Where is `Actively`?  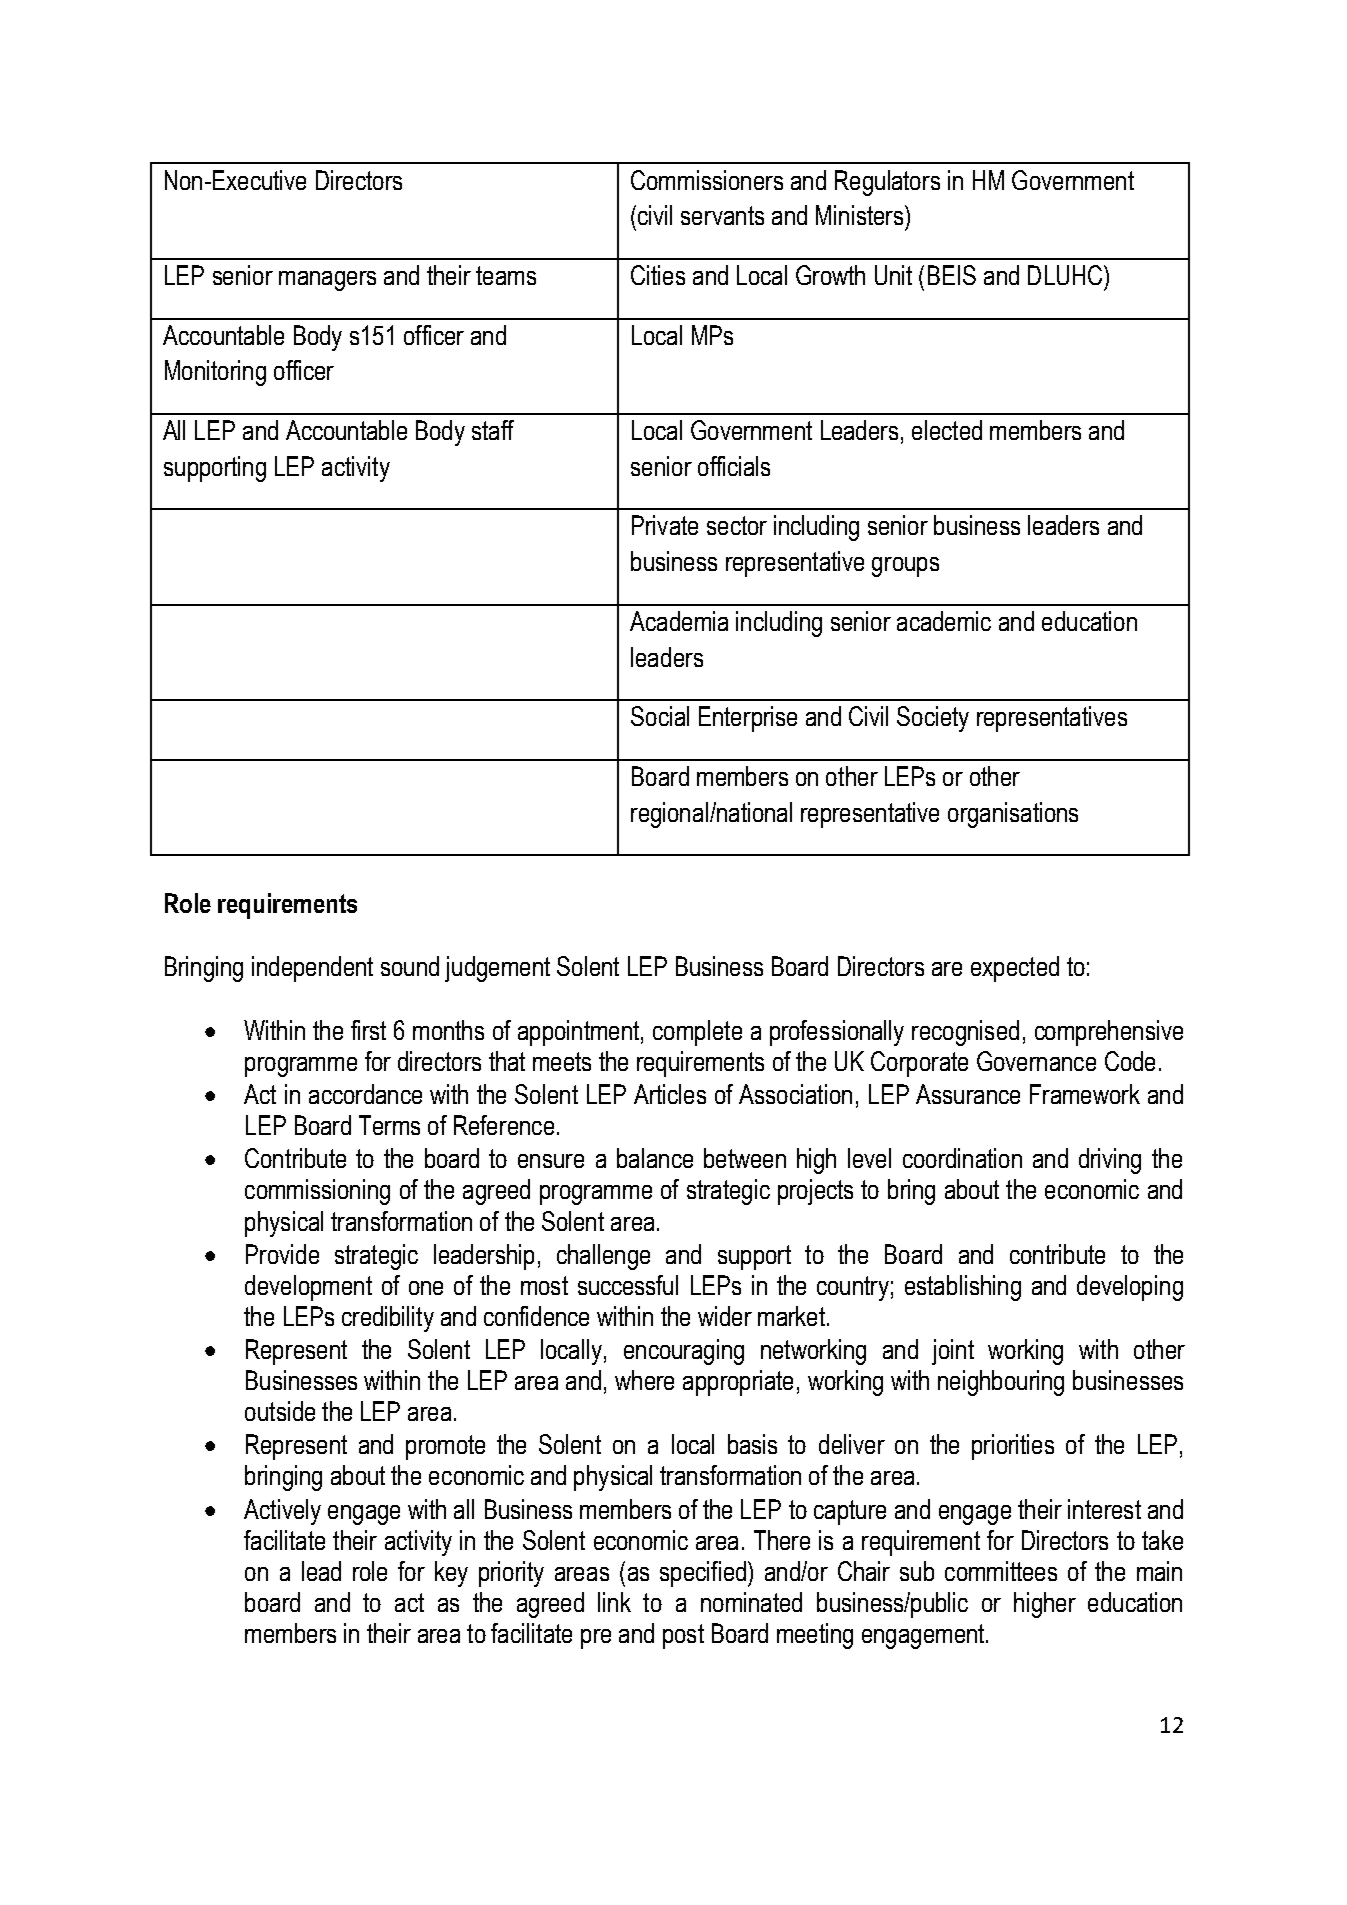 Actively is located at coordinates (282, 1512).
